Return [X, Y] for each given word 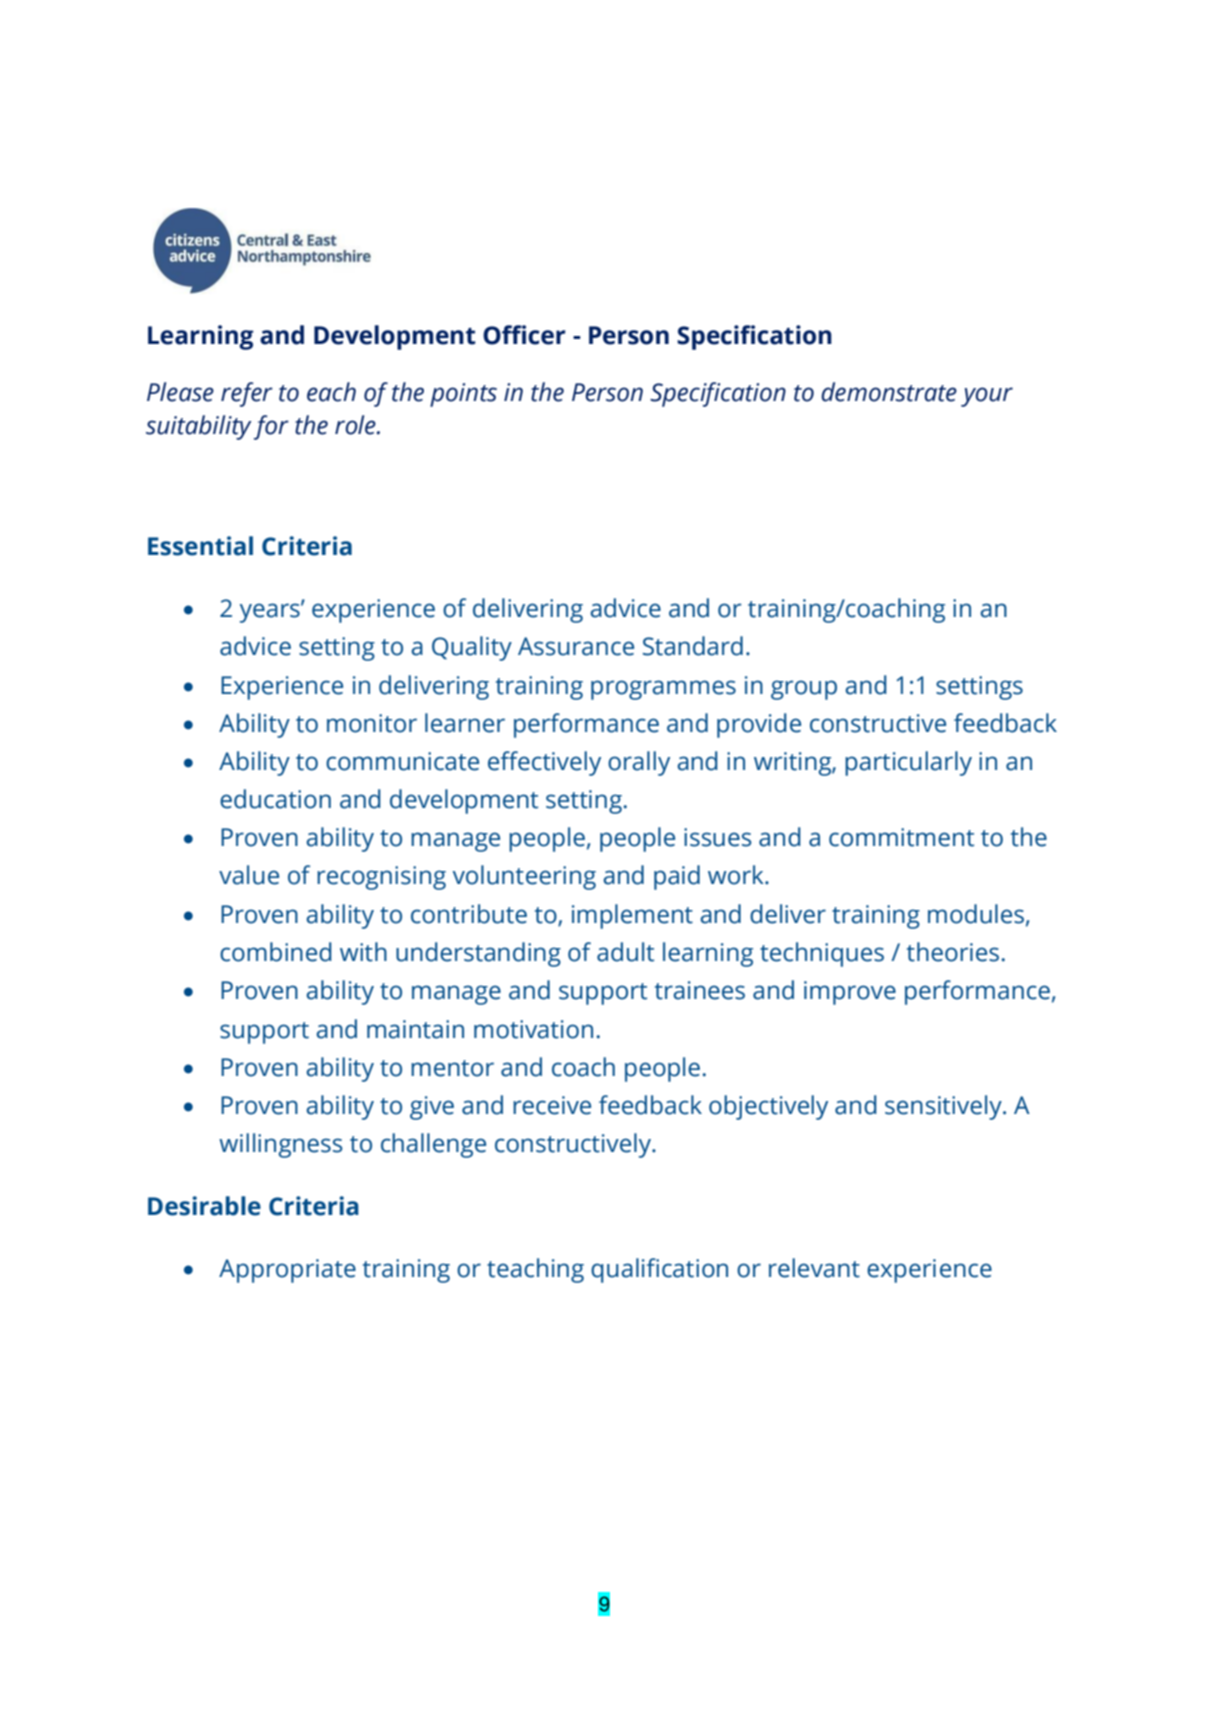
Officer [524, 335]
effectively [544, 763]
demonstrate [889, 392]
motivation [533, 1029]
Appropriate [287, 1271]
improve [850, 993]
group [804, 690]
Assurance [576, 646]
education [275, 799]
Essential [200, 546]
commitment [901, 837]
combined [276, 952]
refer [247, 394]
